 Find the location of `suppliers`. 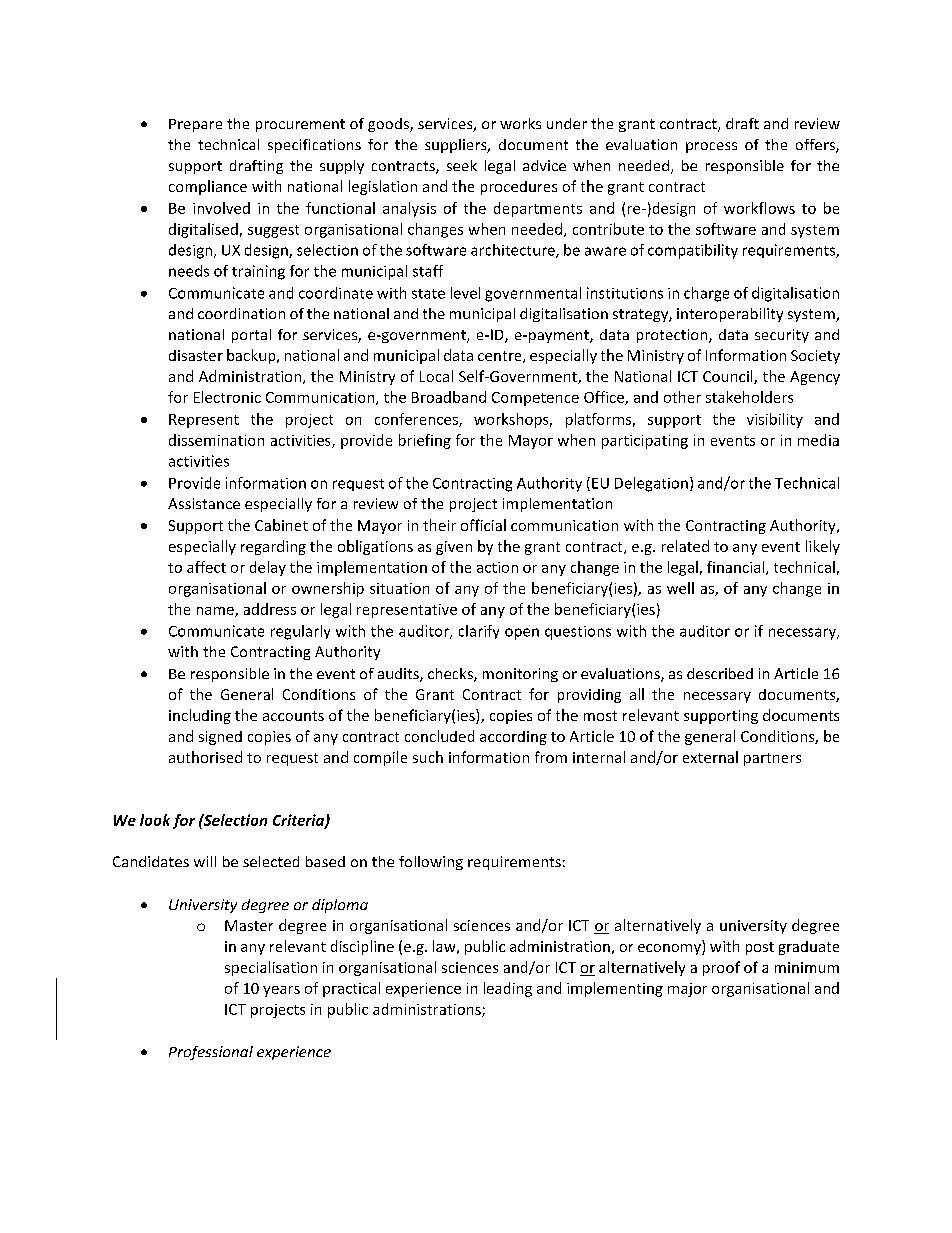

suppliers is located at coordinates (457, 146).
